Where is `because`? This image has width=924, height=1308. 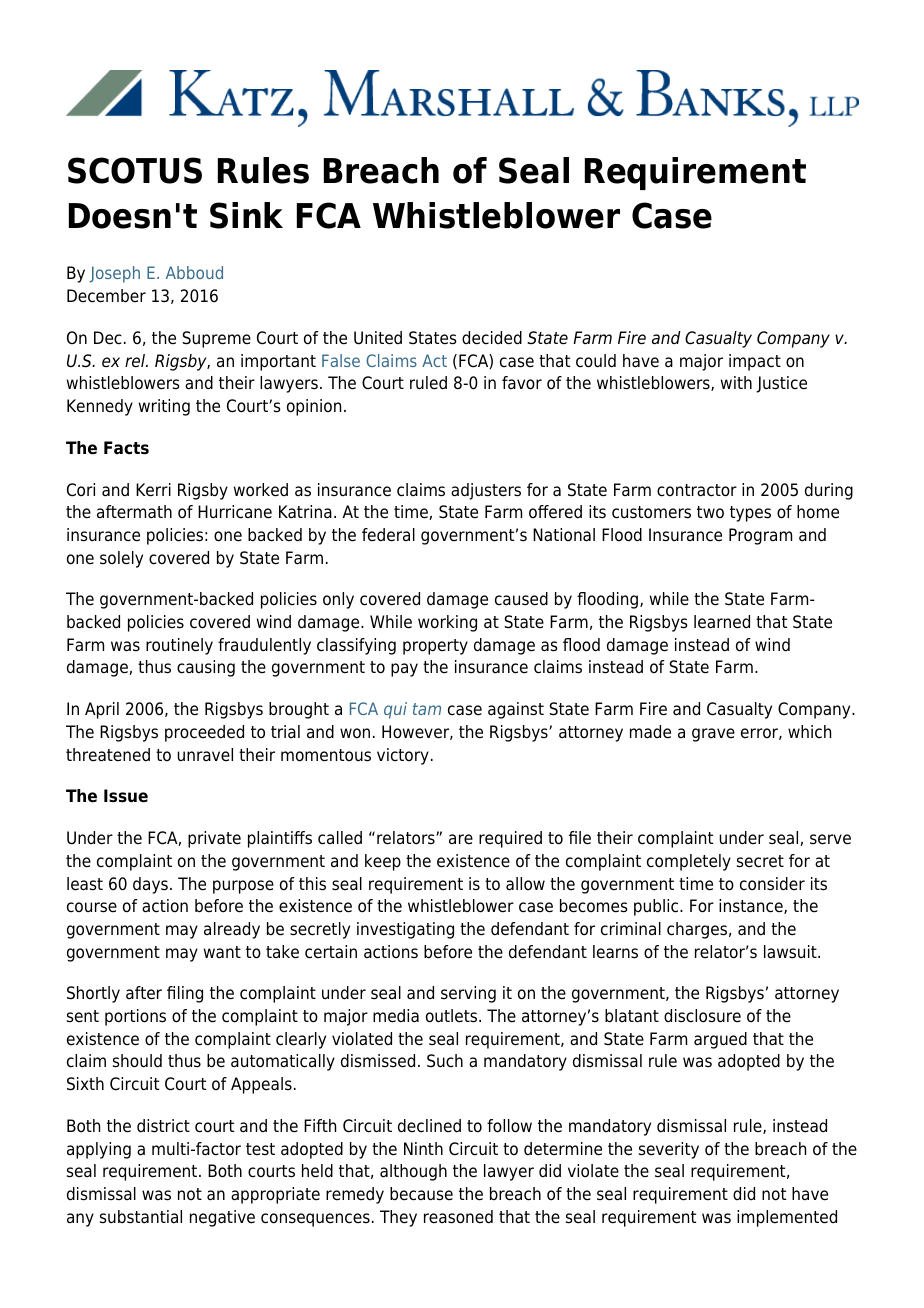
because is located at coordinates (421, 1194).
